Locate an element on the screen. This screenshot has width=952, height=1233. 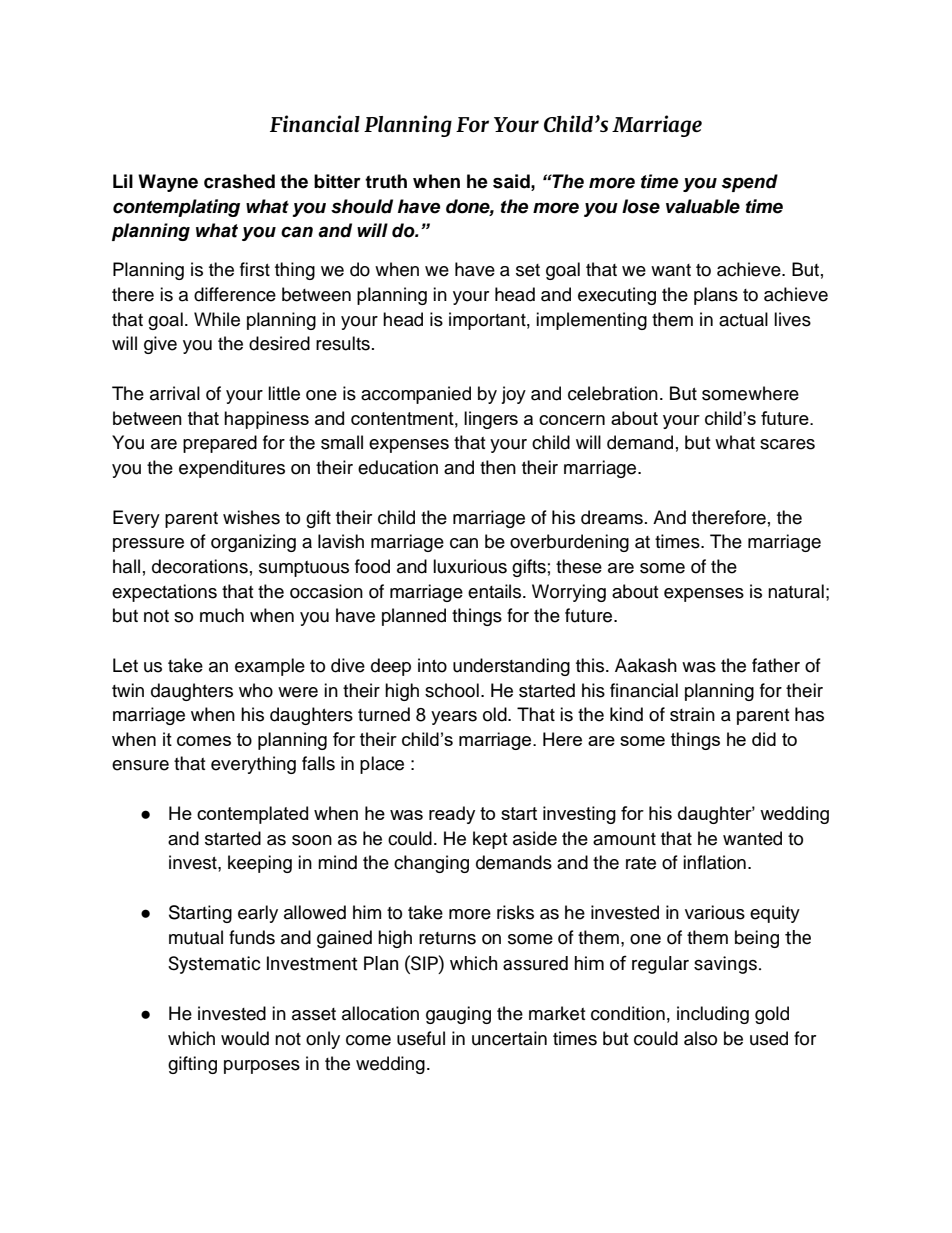
contemplating is located at coordinates (176, 208).
